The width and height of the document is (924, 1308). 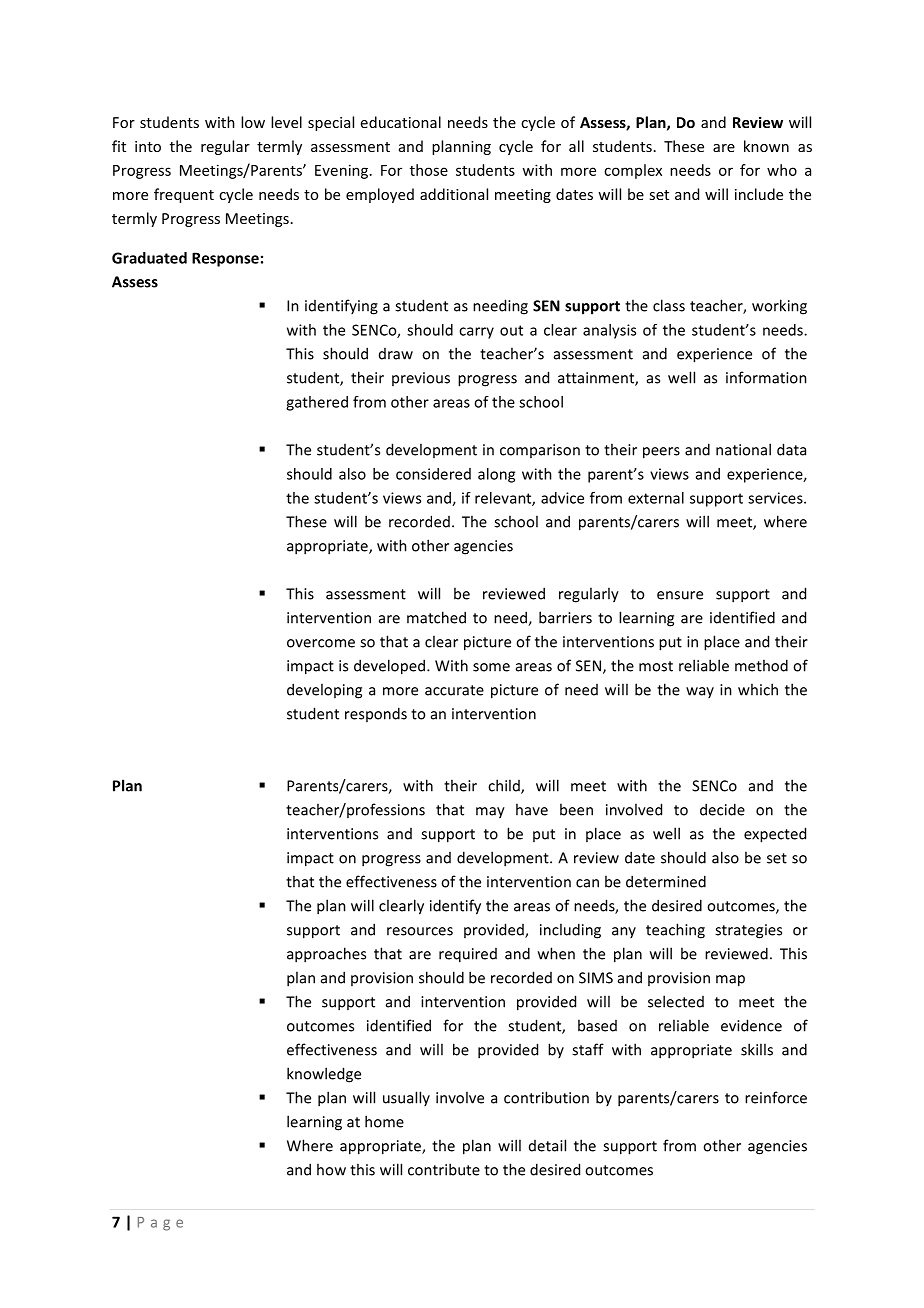 I want to click on previous, so click(x=421, y=379).
